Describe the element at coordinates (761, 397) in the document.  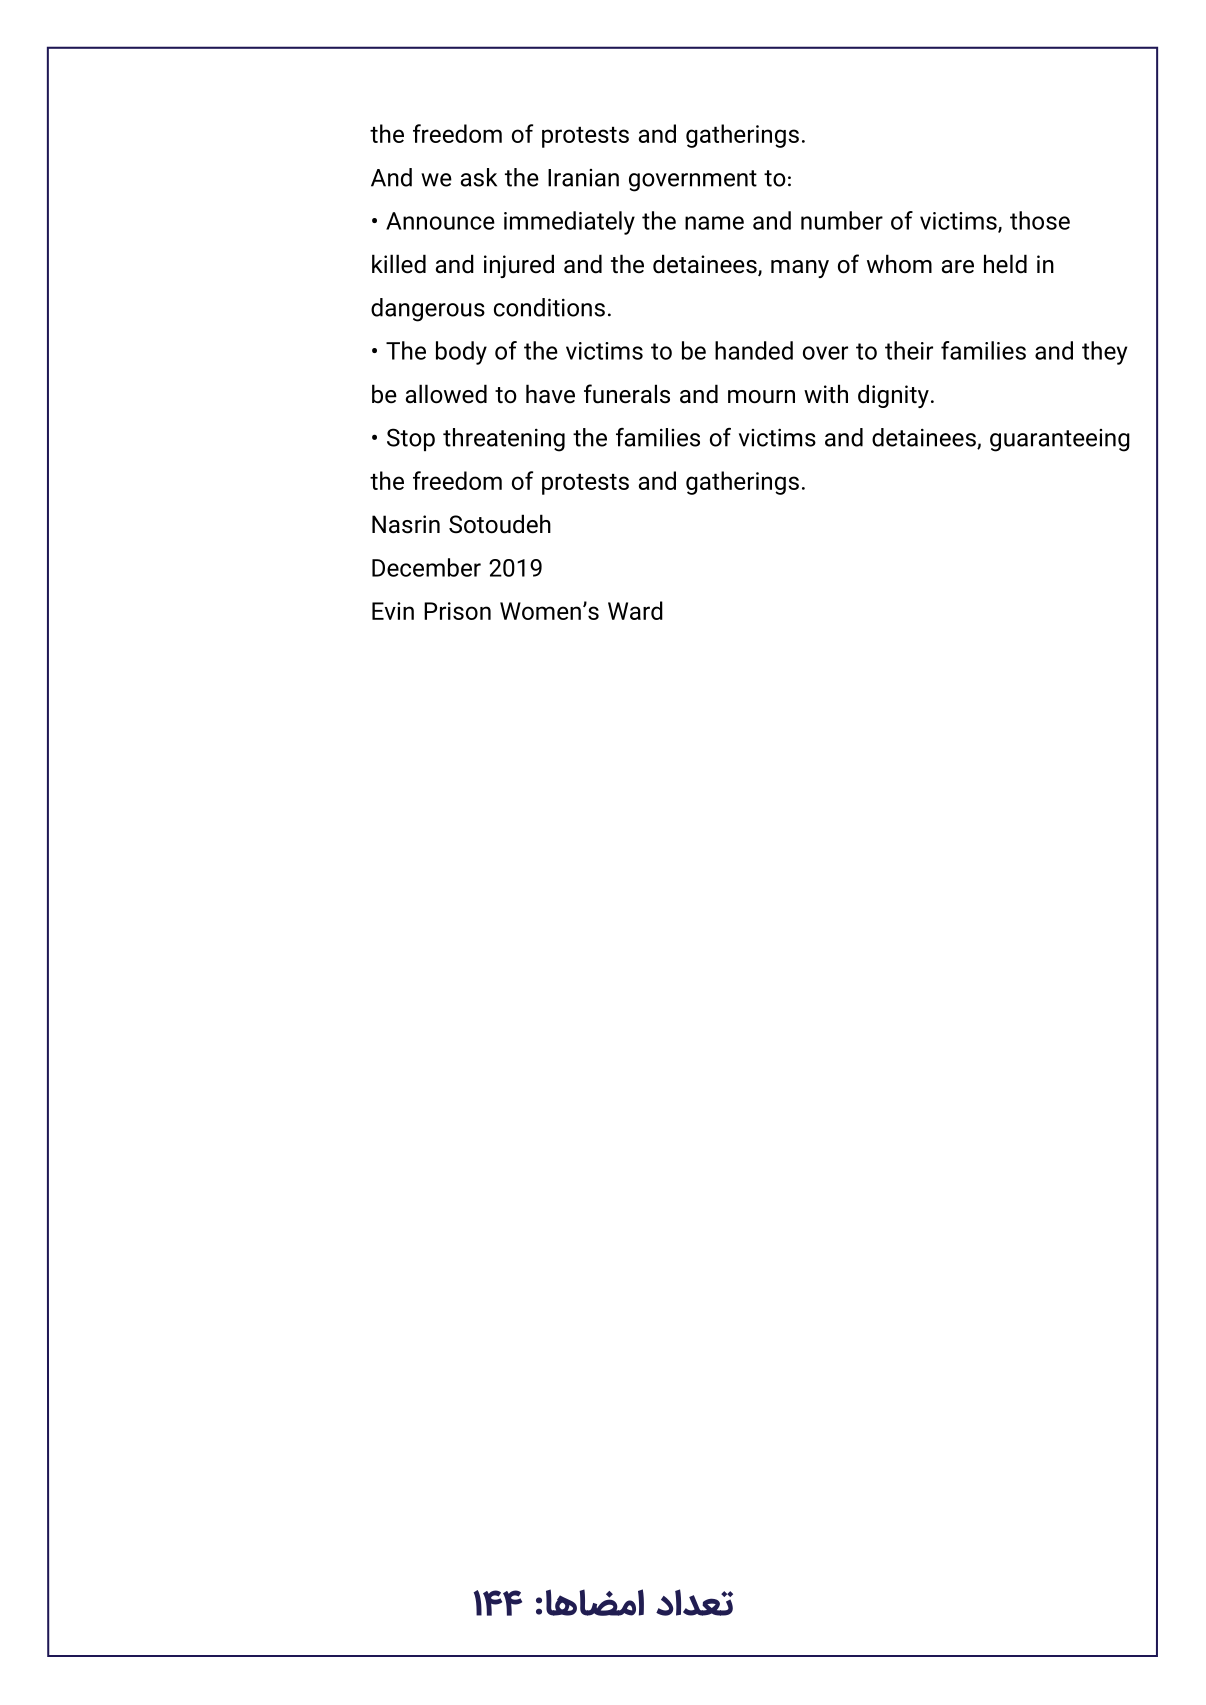
I see `mourn` at that location.
